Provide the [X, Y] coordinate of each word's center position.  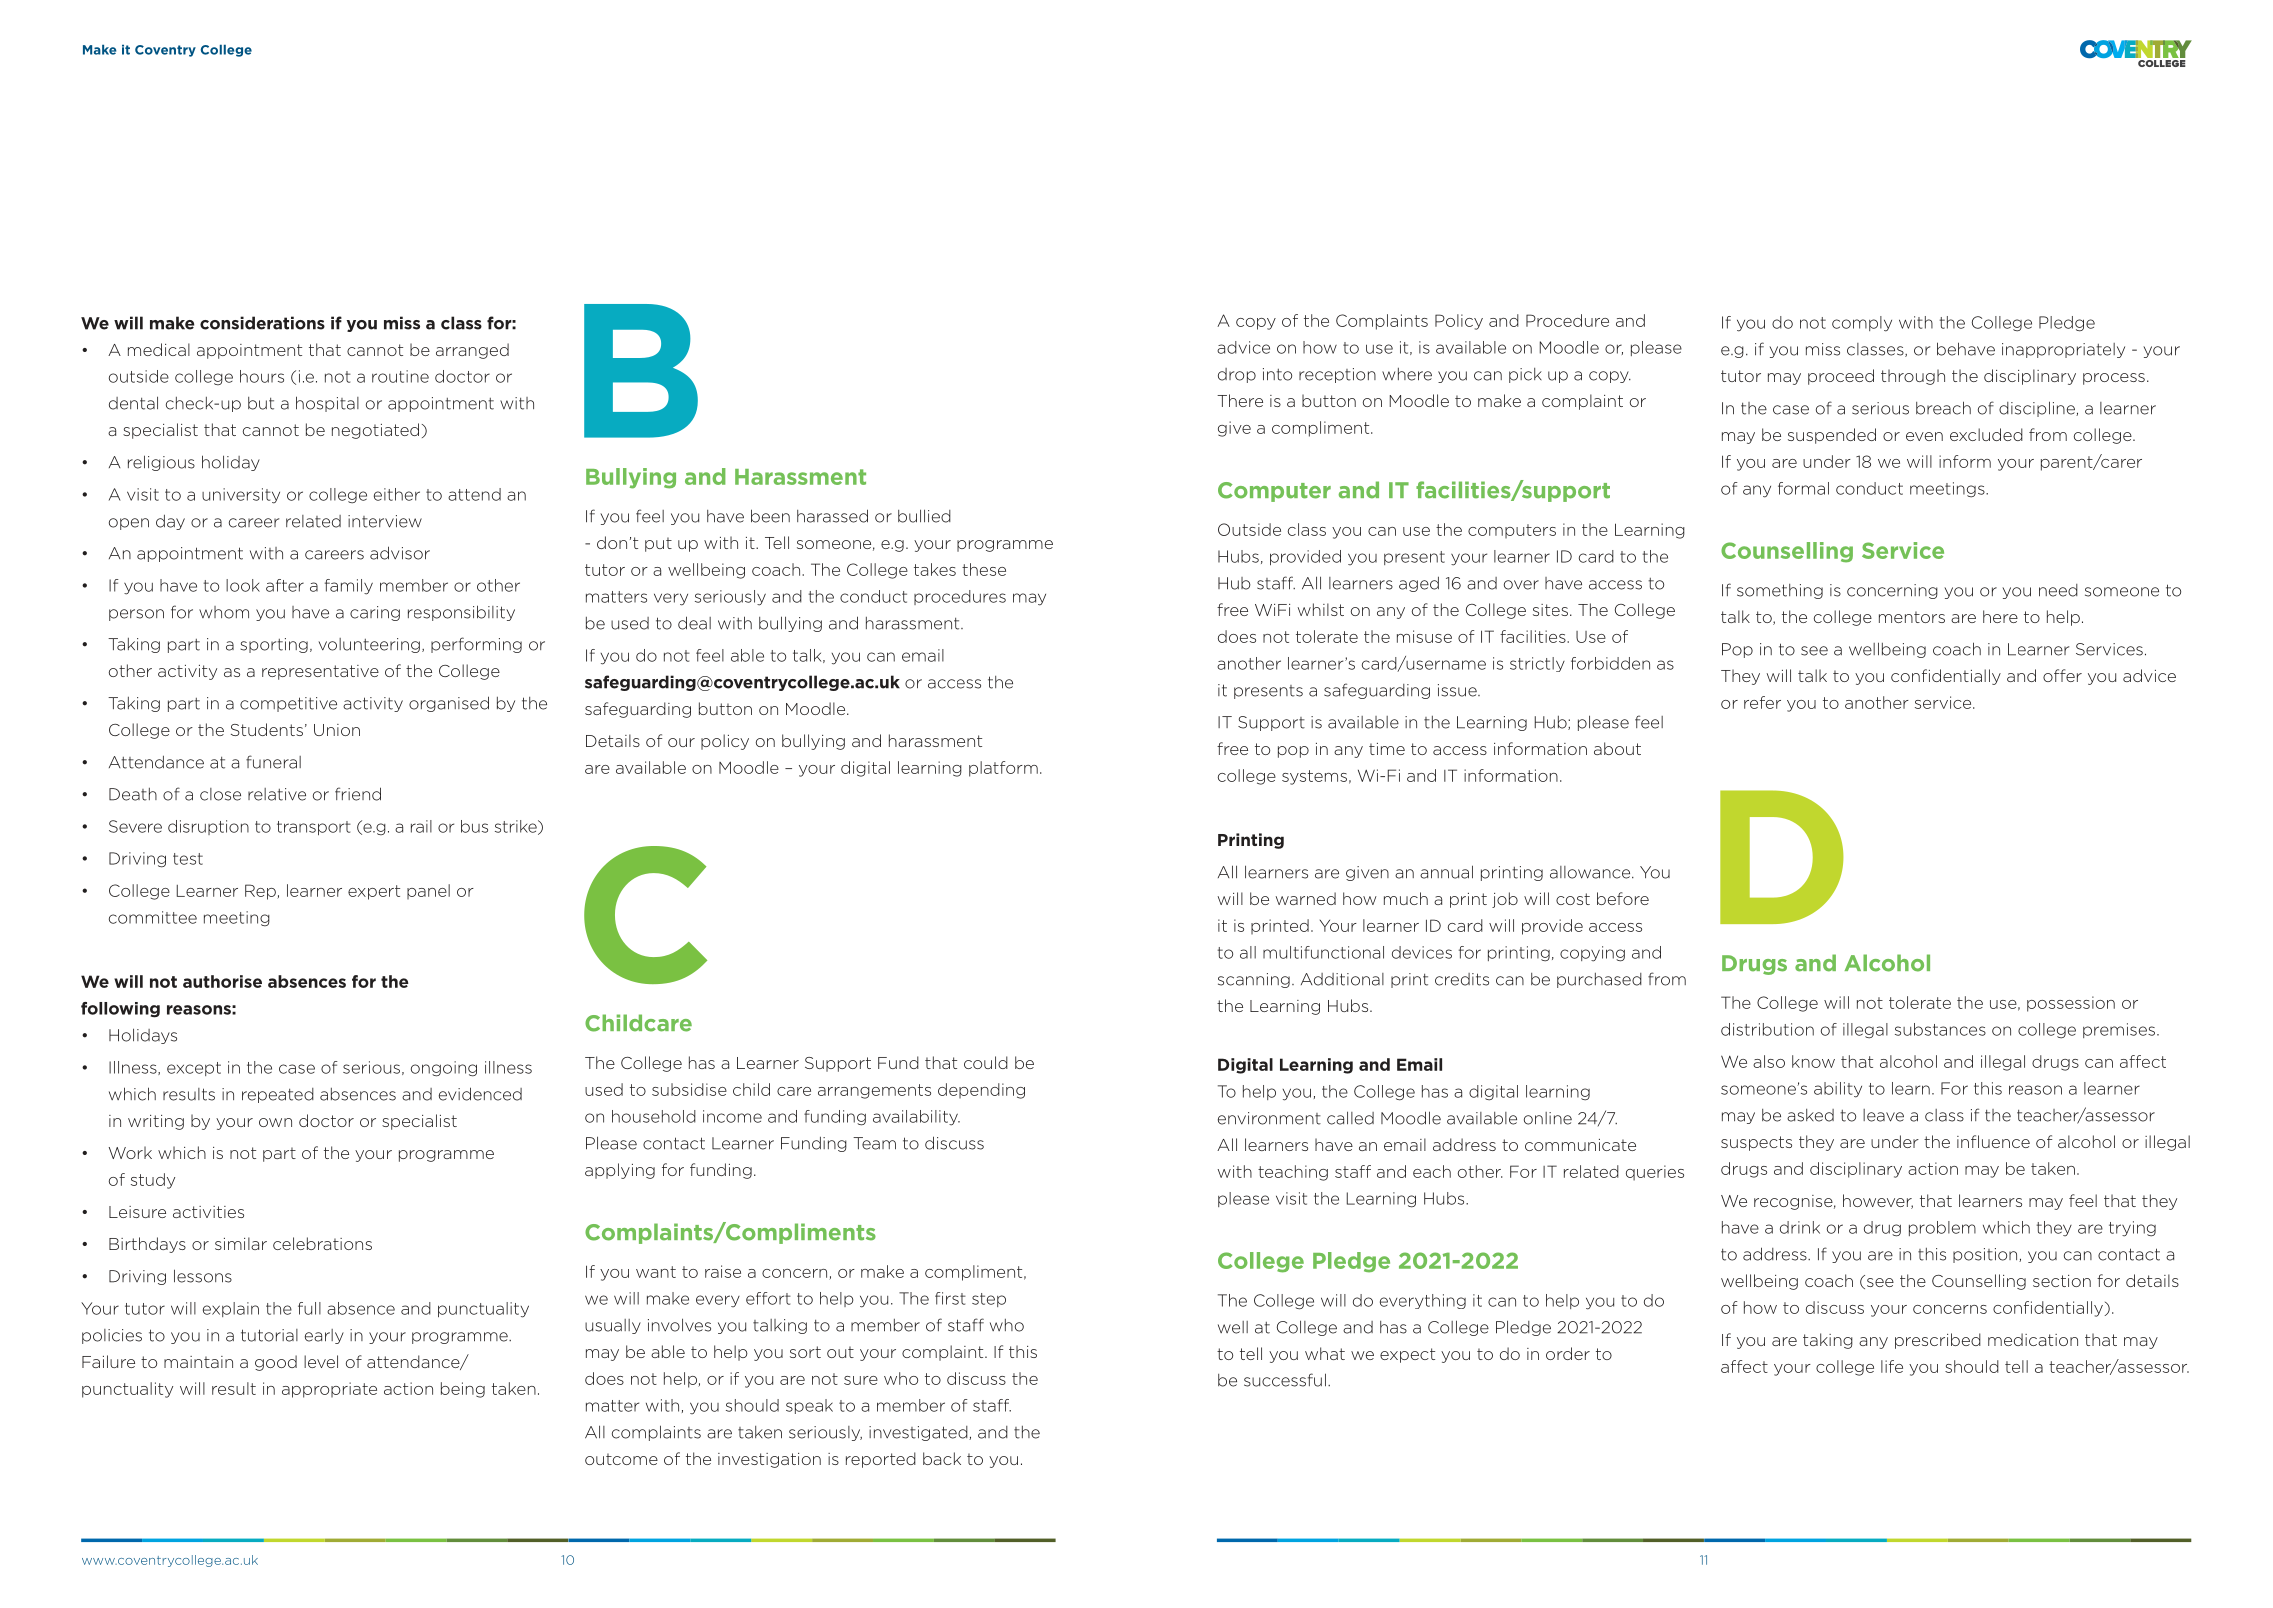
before [1623, 898]
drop [1237, 375]
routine [400, 376]
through [1913, 377]
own [275, 1122]
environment [1269, 1118]
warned [1306, 898]
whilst [1321, 609]
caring [375, 613]
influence [1993, 1141]
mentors [1912, 617]
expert [374, 892]
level [321, 1361]
